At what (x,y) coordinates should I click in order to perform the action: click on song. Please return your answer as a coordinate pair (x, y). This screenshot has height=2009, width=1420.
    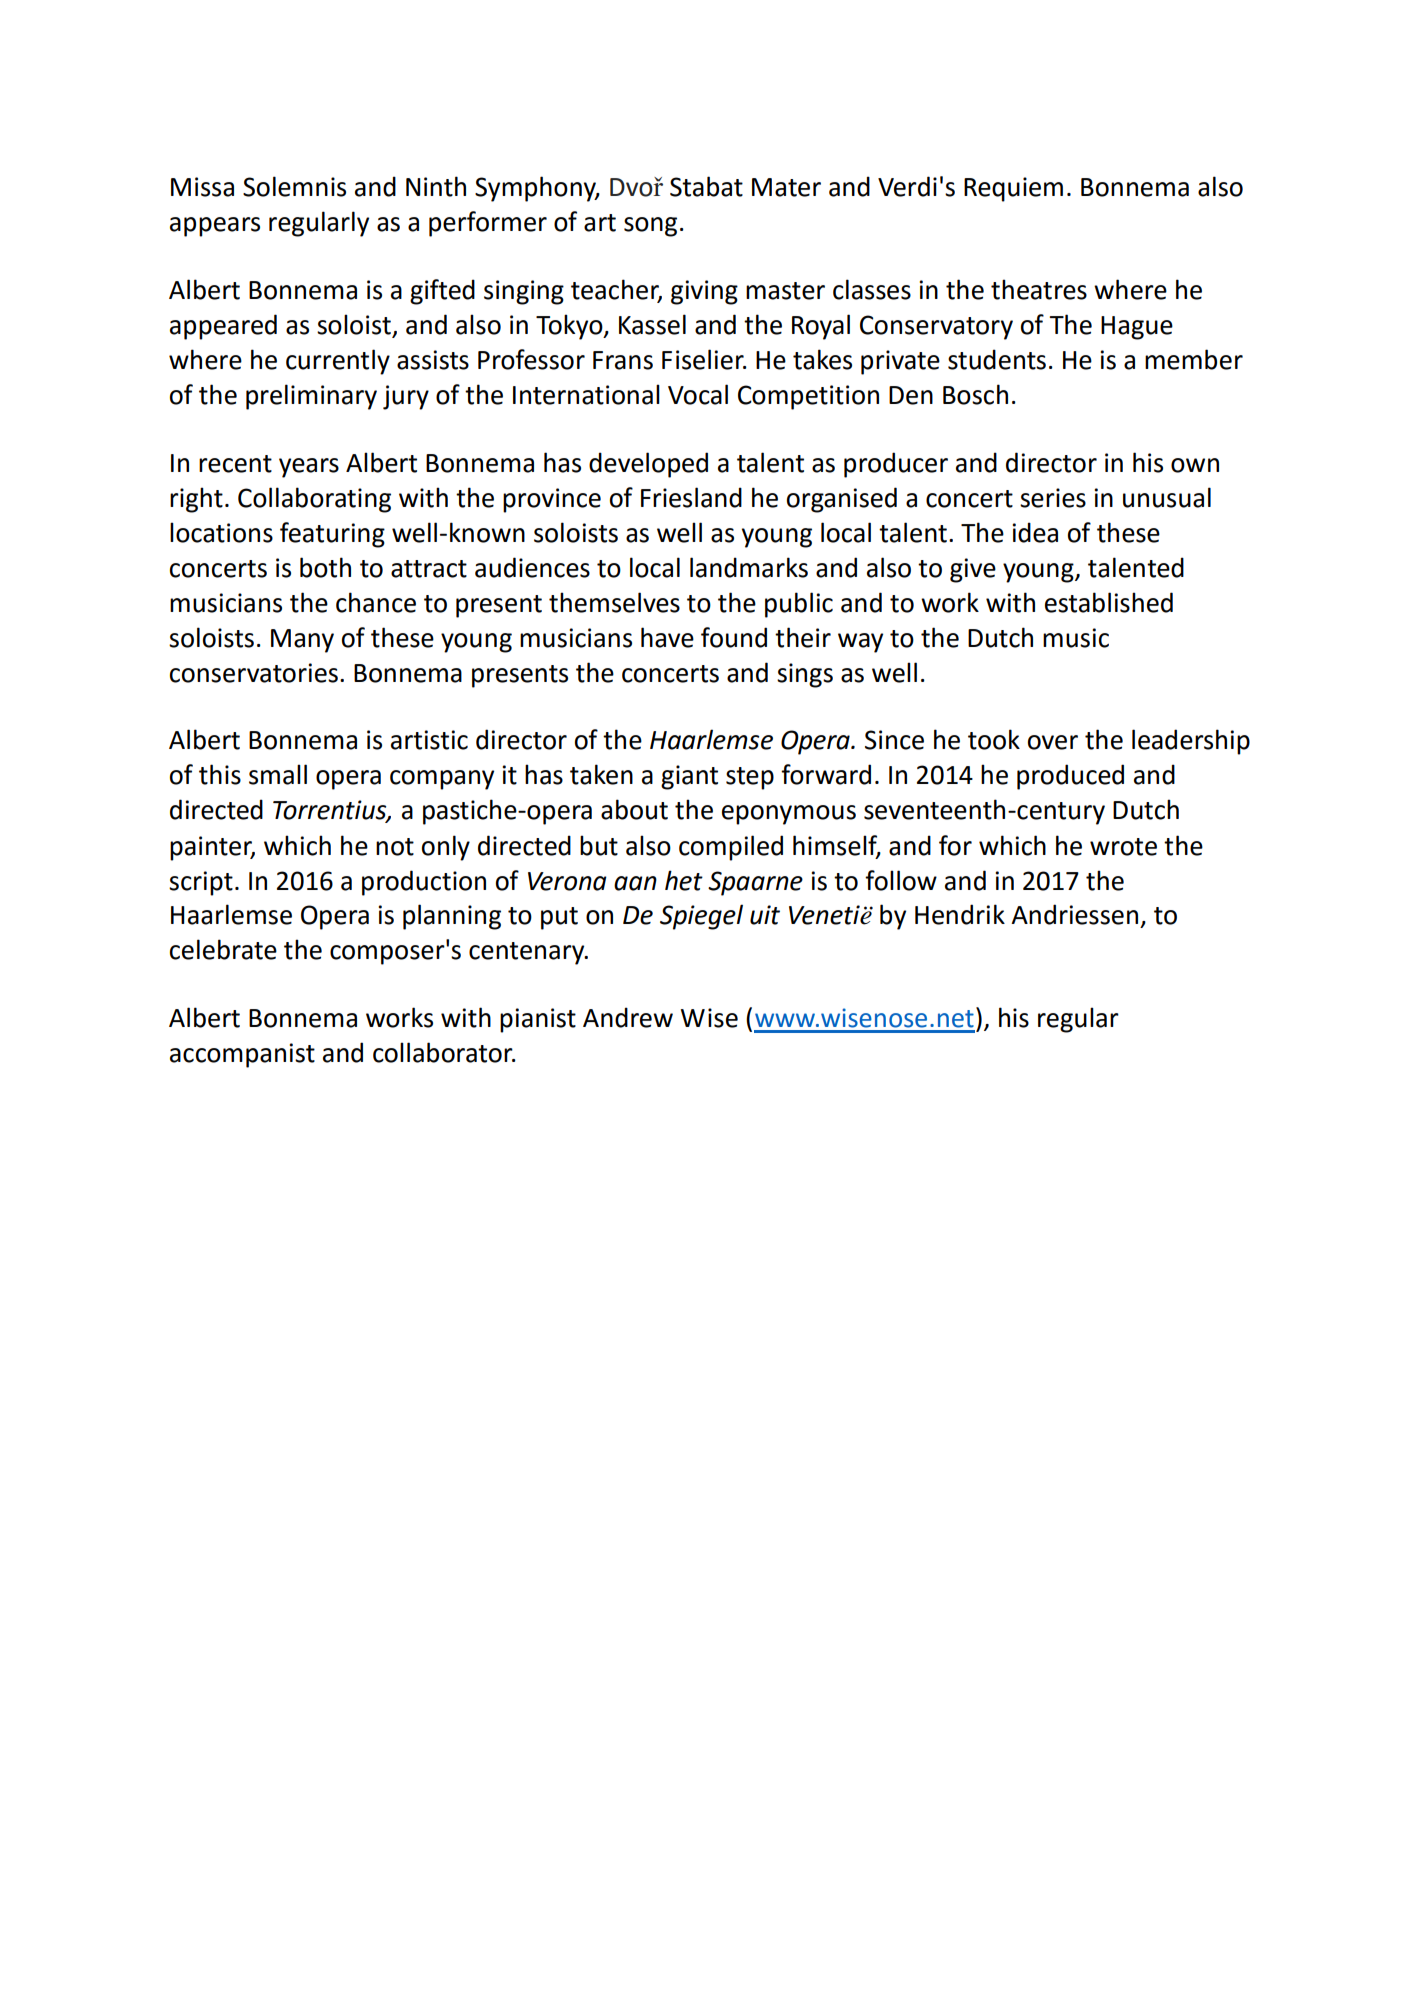
    Looking at the image, I should click on (650, 227).
